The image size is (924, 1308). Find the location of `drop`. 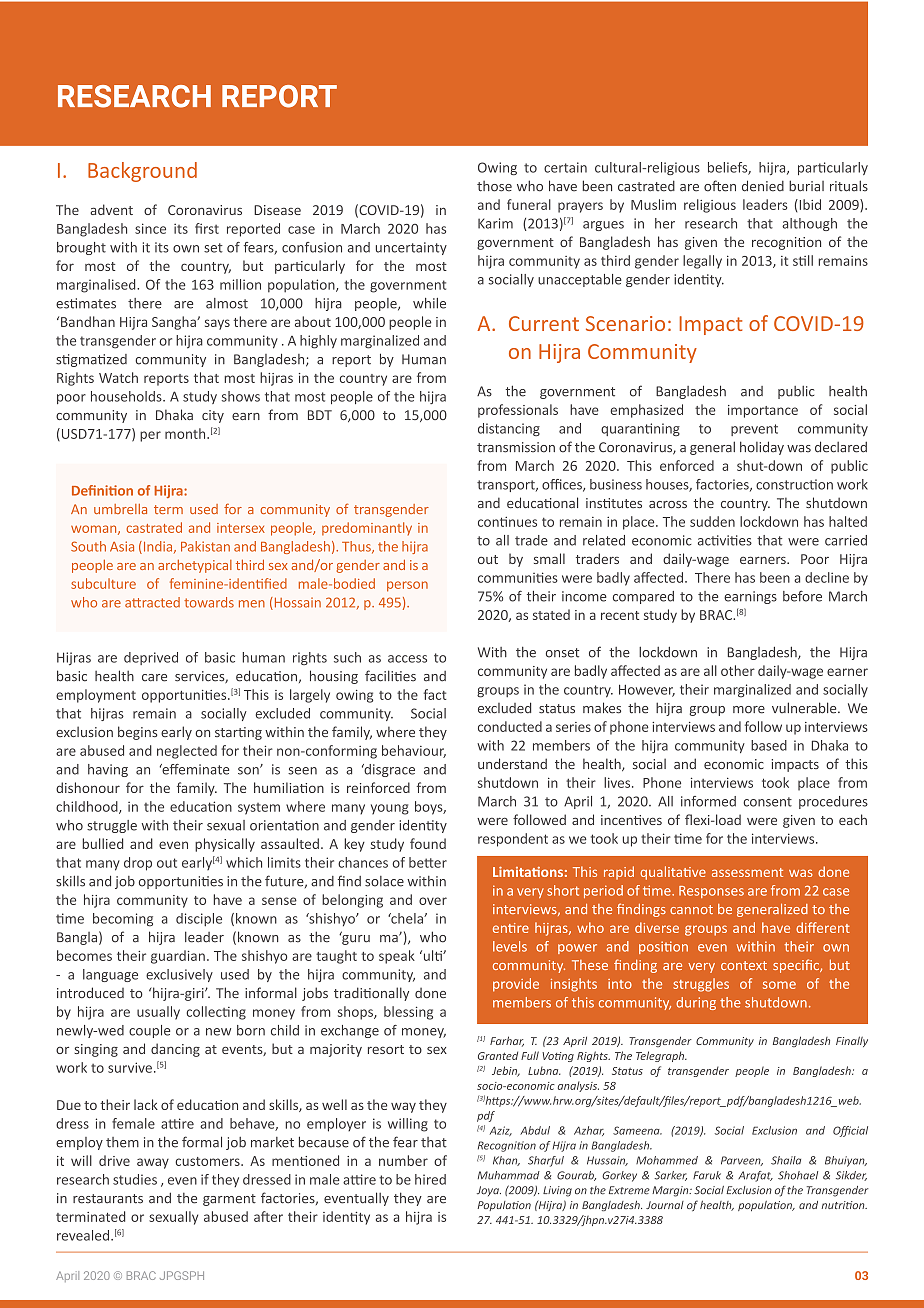

drop is located at coordinates (138, 864).
